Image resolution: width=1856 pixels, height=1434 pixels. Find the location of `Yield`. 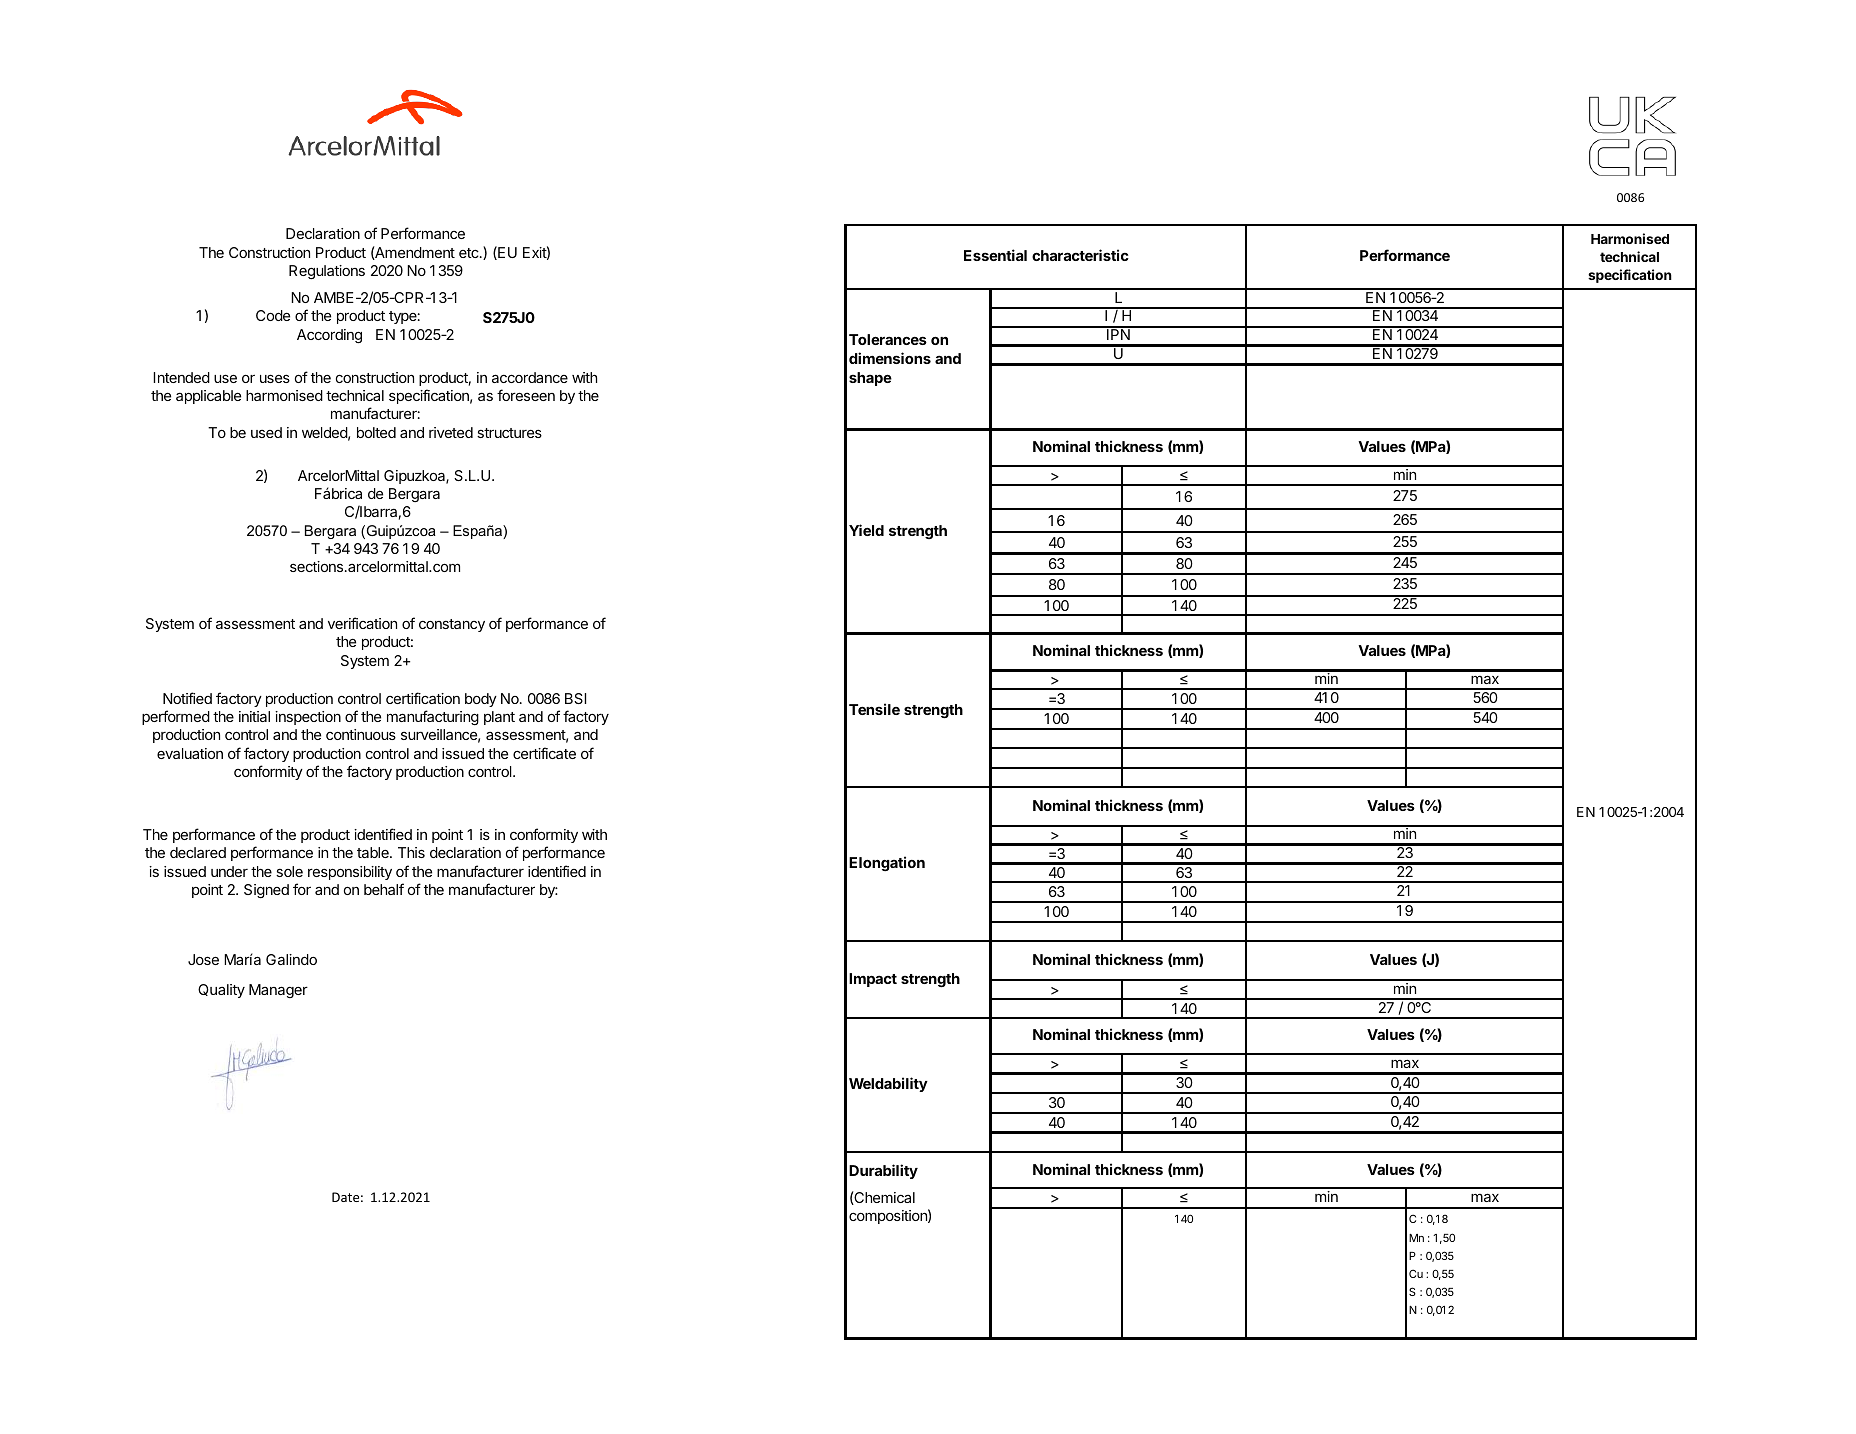

Yield is located at coordinates (866, 530).
